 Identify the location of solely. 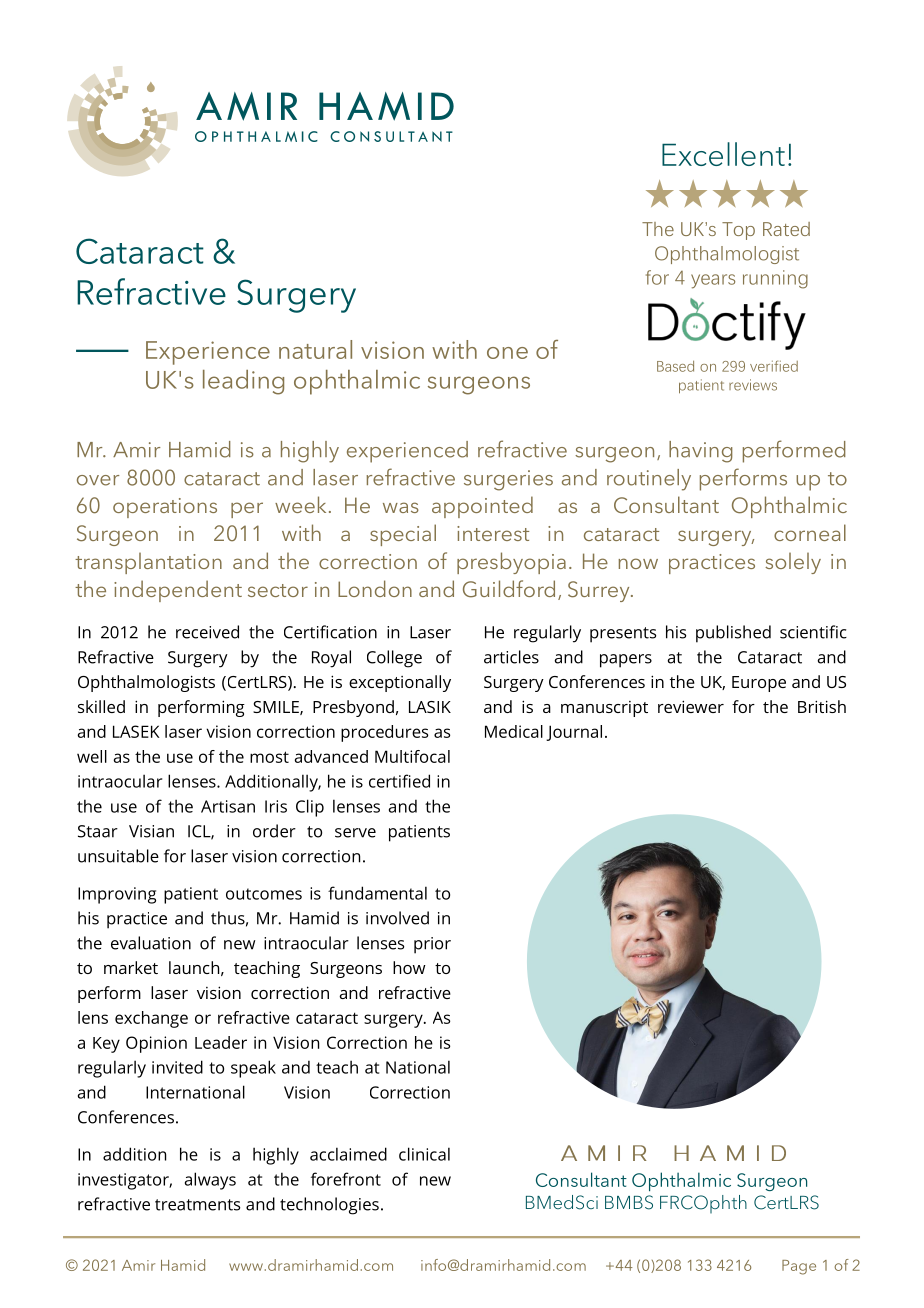
(793, 563).
